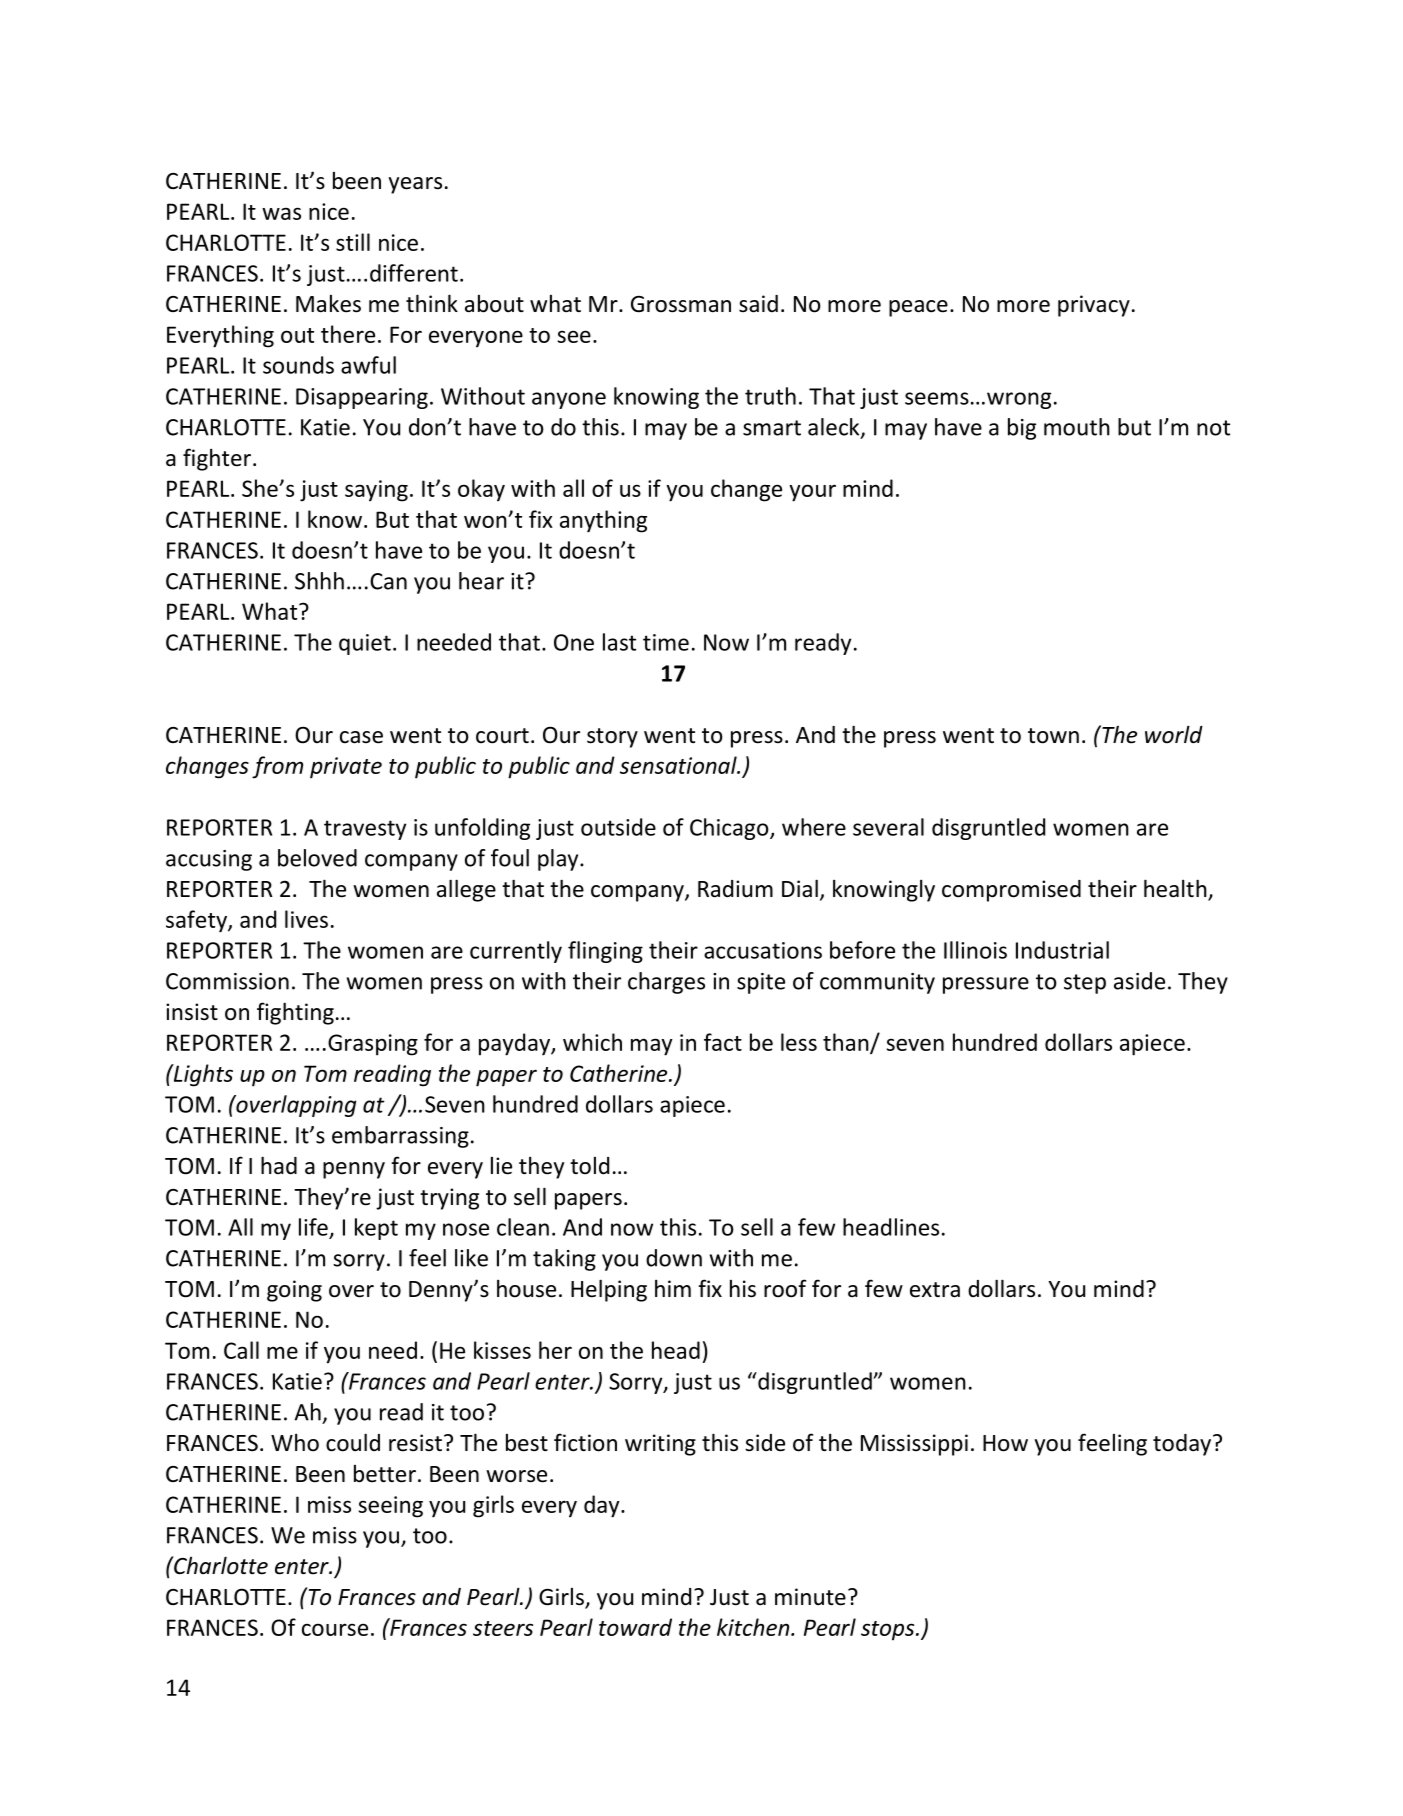 The width and height of the screenshot is (1403, 1816). I want to click on kitchen, so click(754, 1627).
